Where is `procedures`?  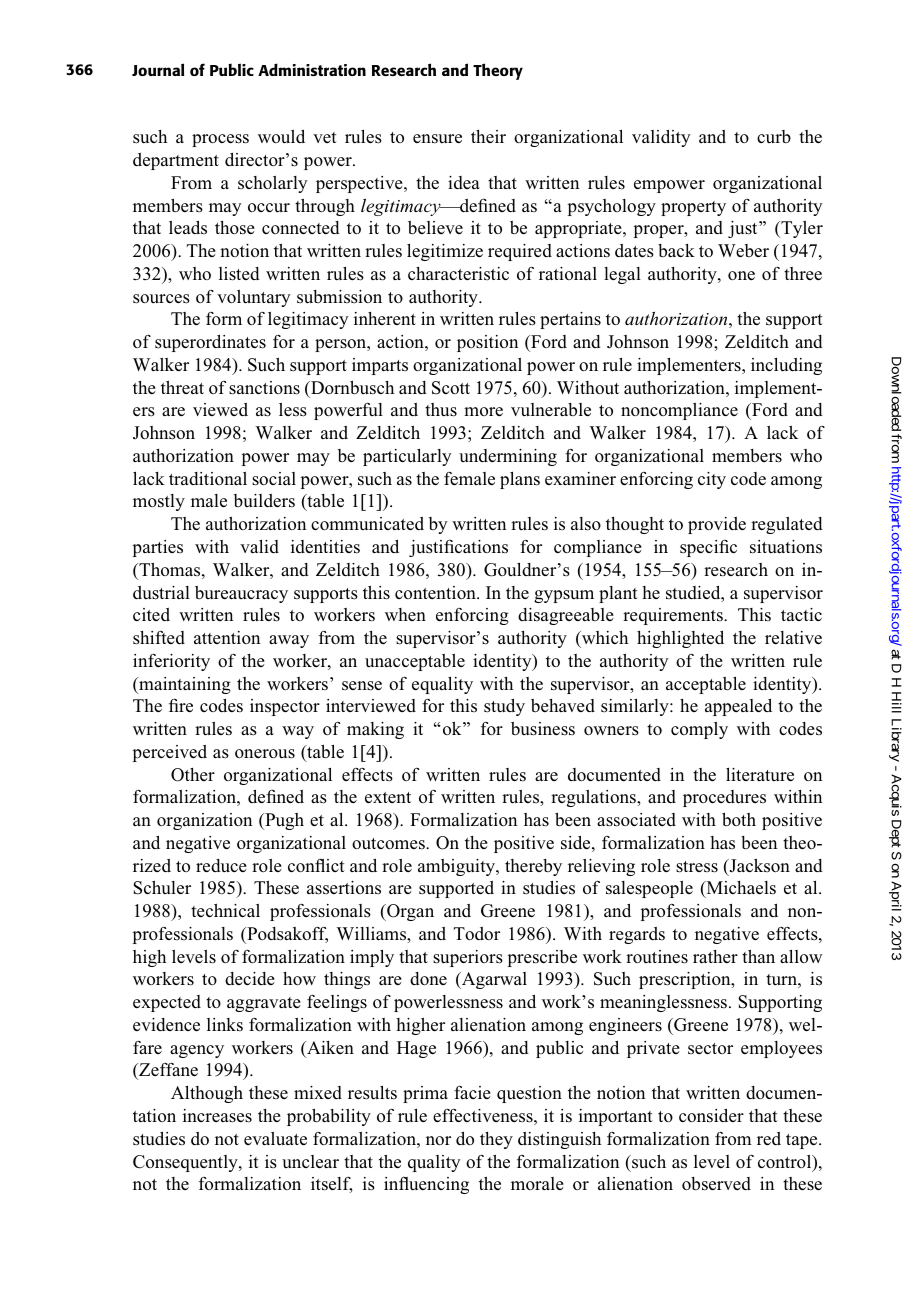 procedures is located at coordinates (724, 798).
